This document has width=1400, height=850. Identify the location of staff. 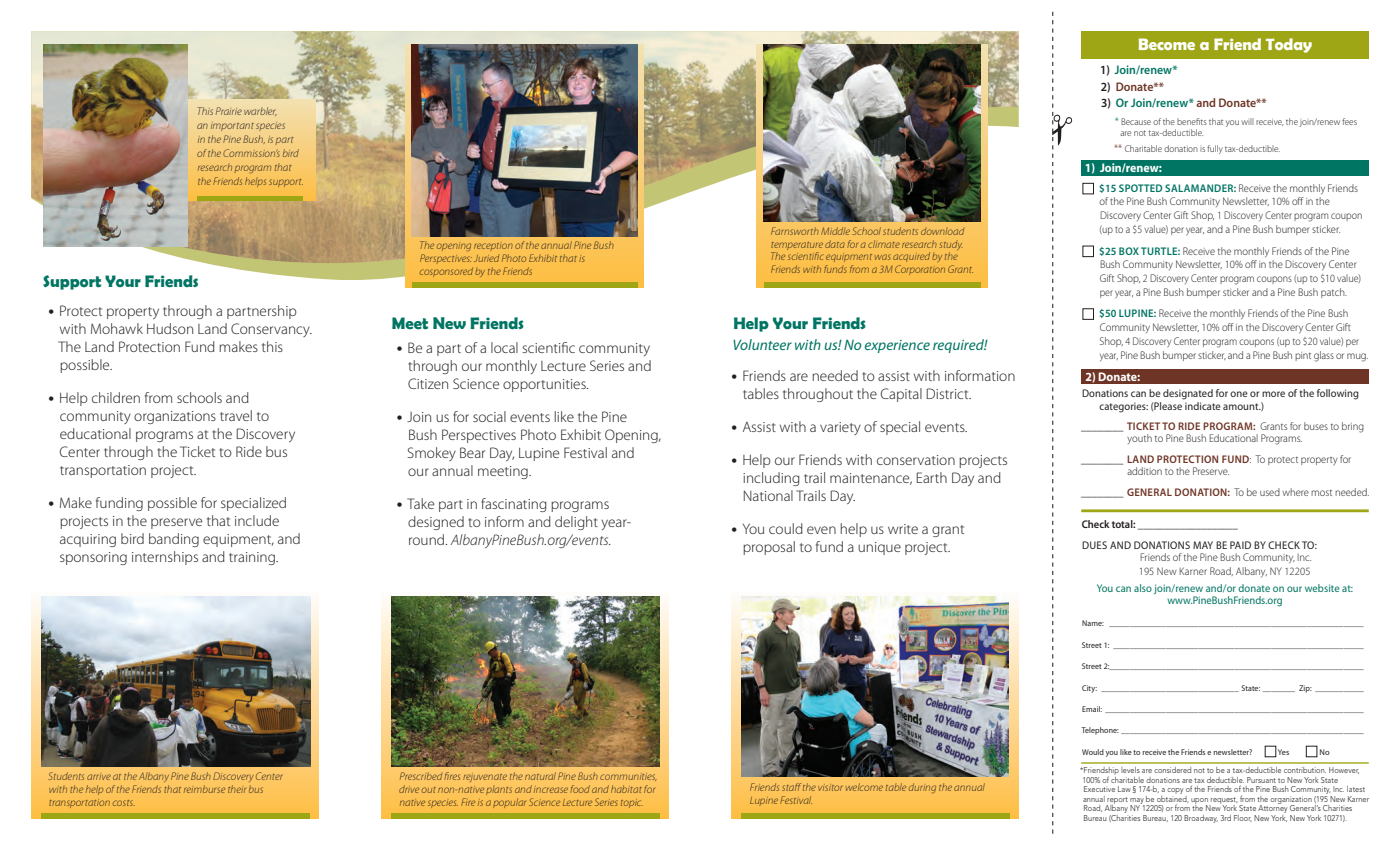
(791, 787).
